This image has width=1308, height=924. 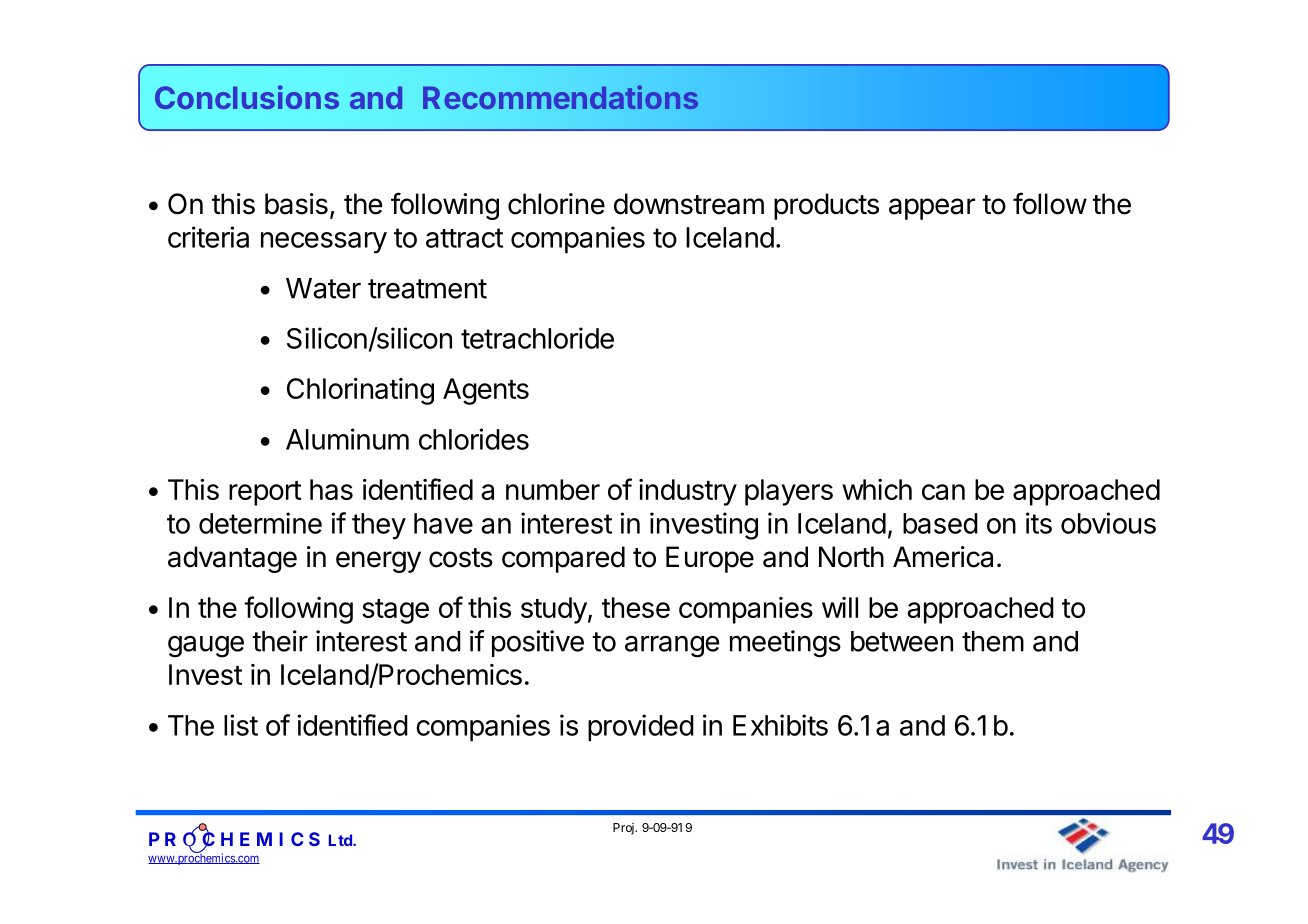 I want to click on can, so click(x=943, y=492).
